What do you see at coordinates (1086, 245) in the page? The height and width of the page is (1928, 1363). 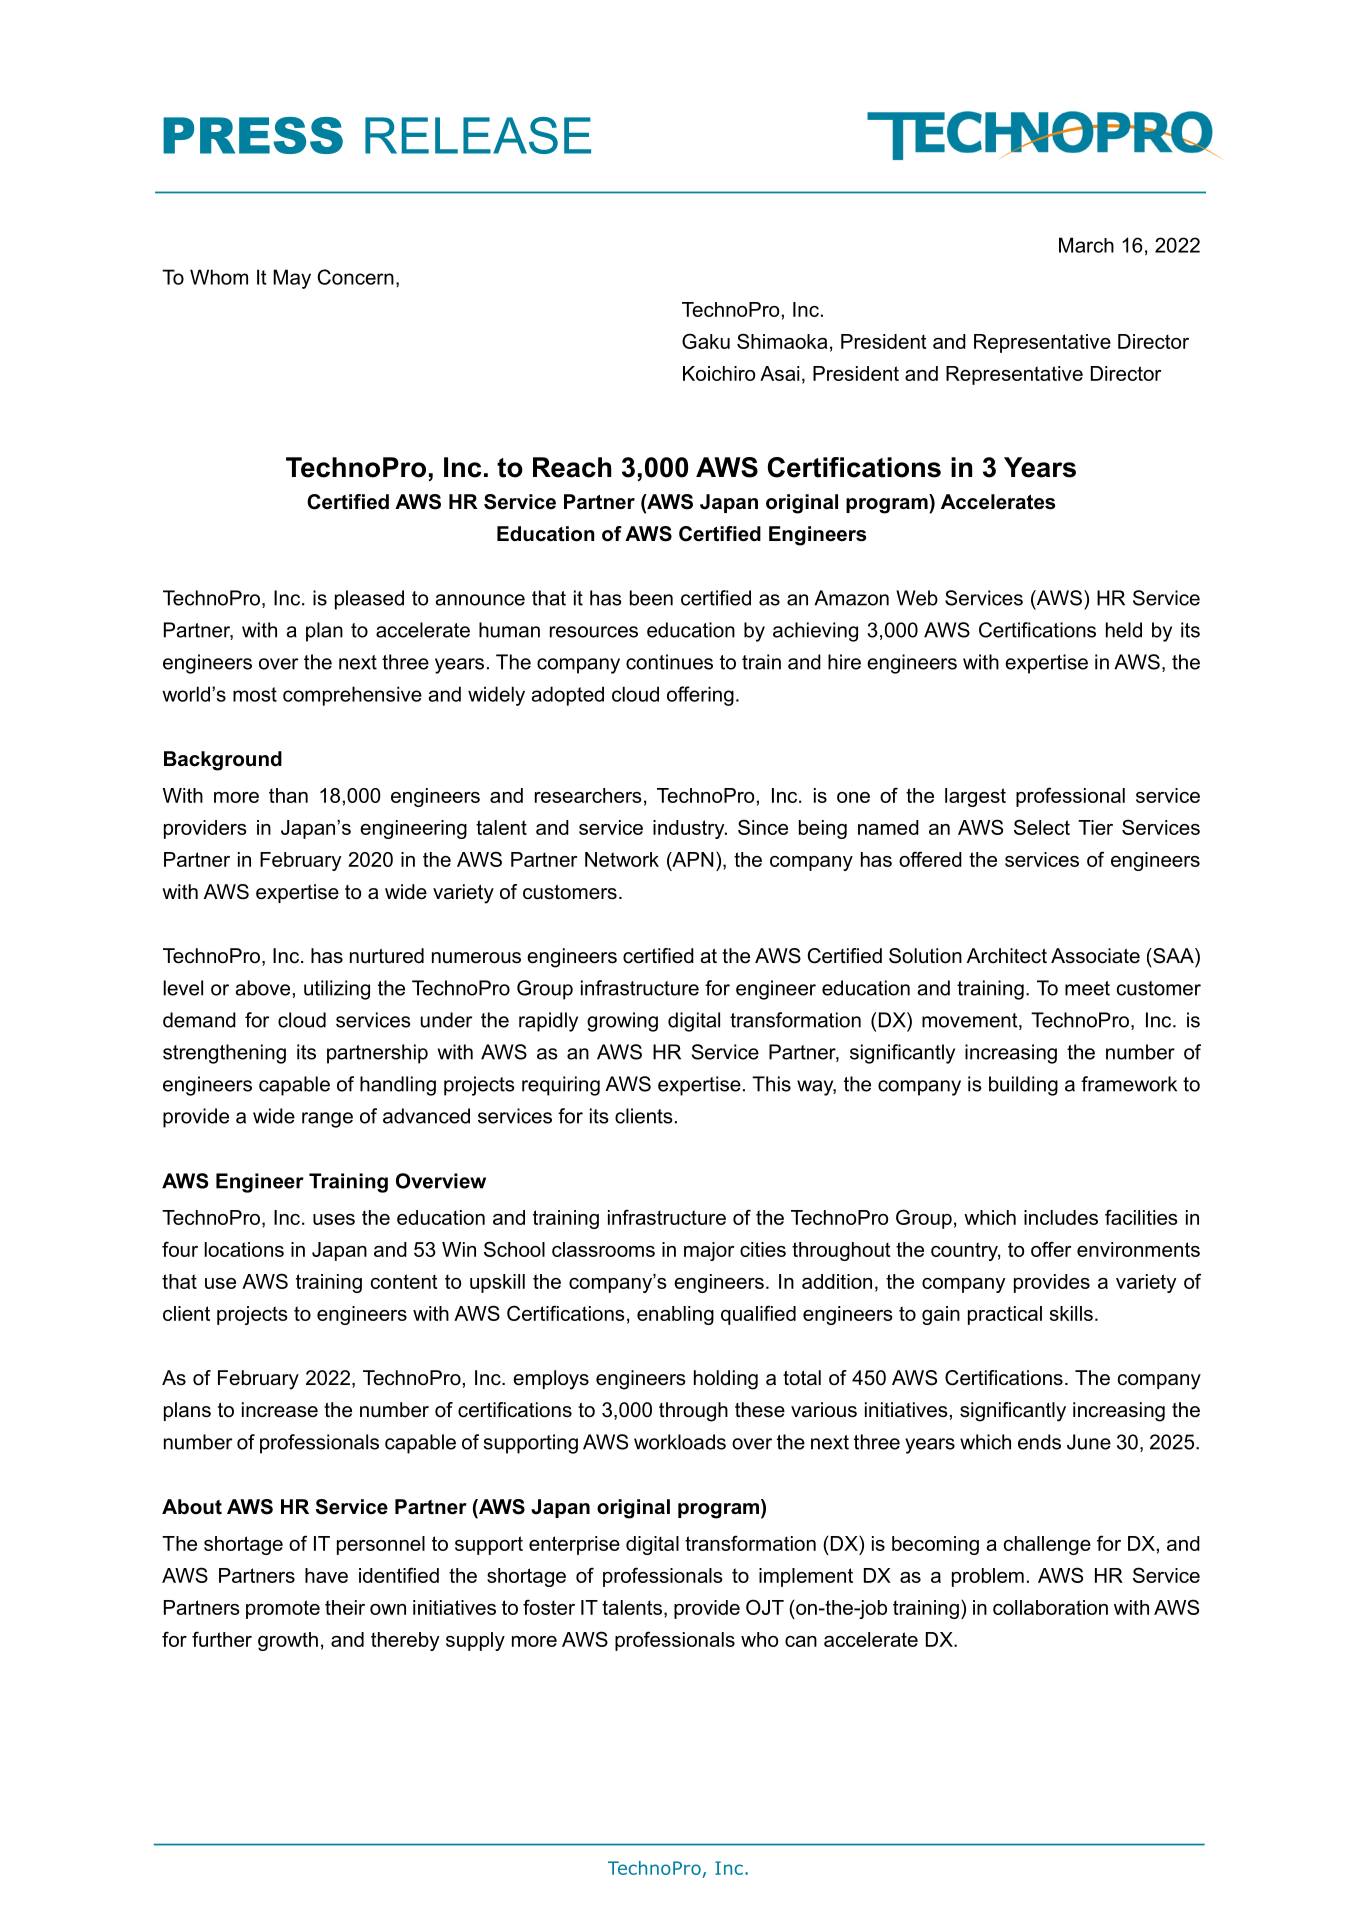 I see `March` at bounding box center [1086, 245].
